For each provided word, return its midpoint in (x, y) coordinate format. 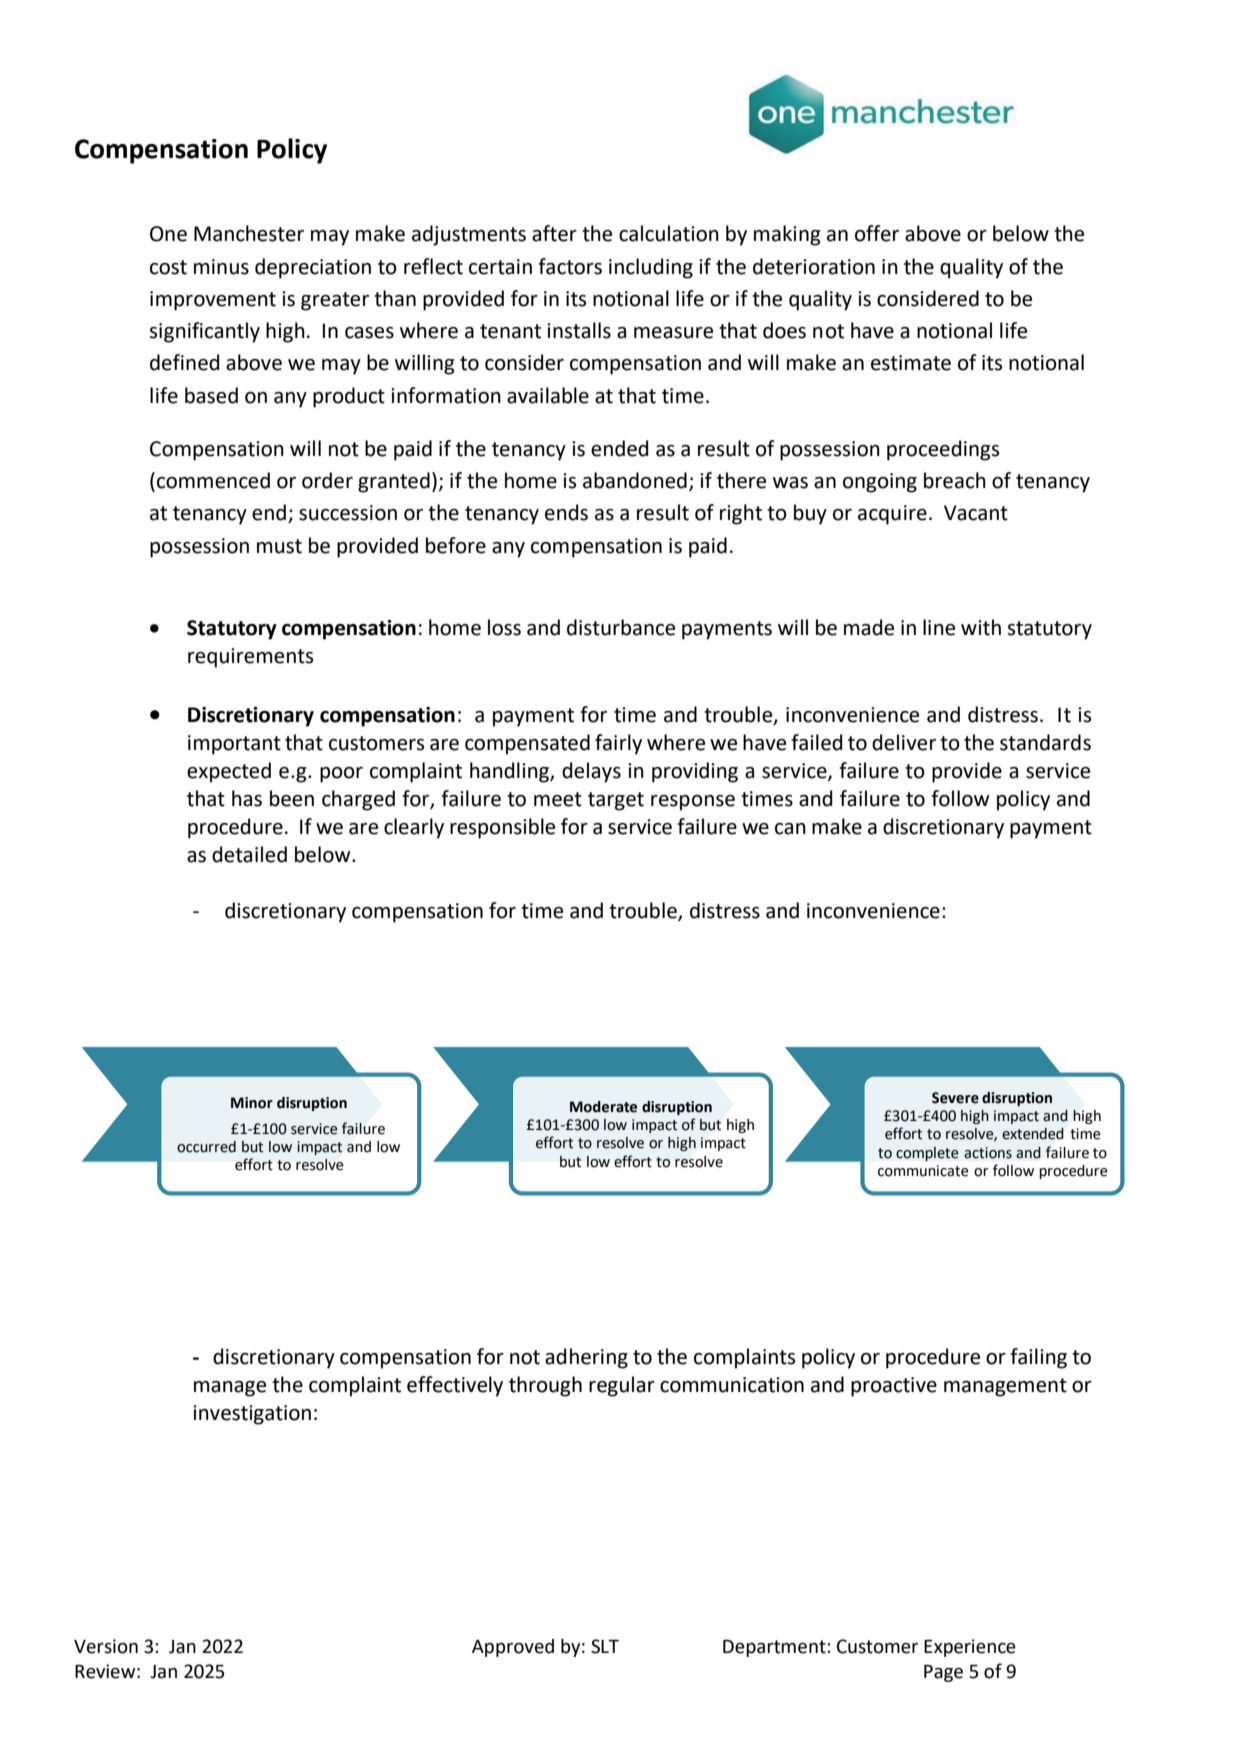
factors (570, 266)
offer (877, 233)
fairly (618, 744)
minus (221, 267)
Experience (970, 1648)
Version (106, 1646)
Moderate (603, 1107)
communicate (923, 1171)
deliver (904, 742)
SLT (605, 1646)
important (234, 745)
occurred (206, 1147)
